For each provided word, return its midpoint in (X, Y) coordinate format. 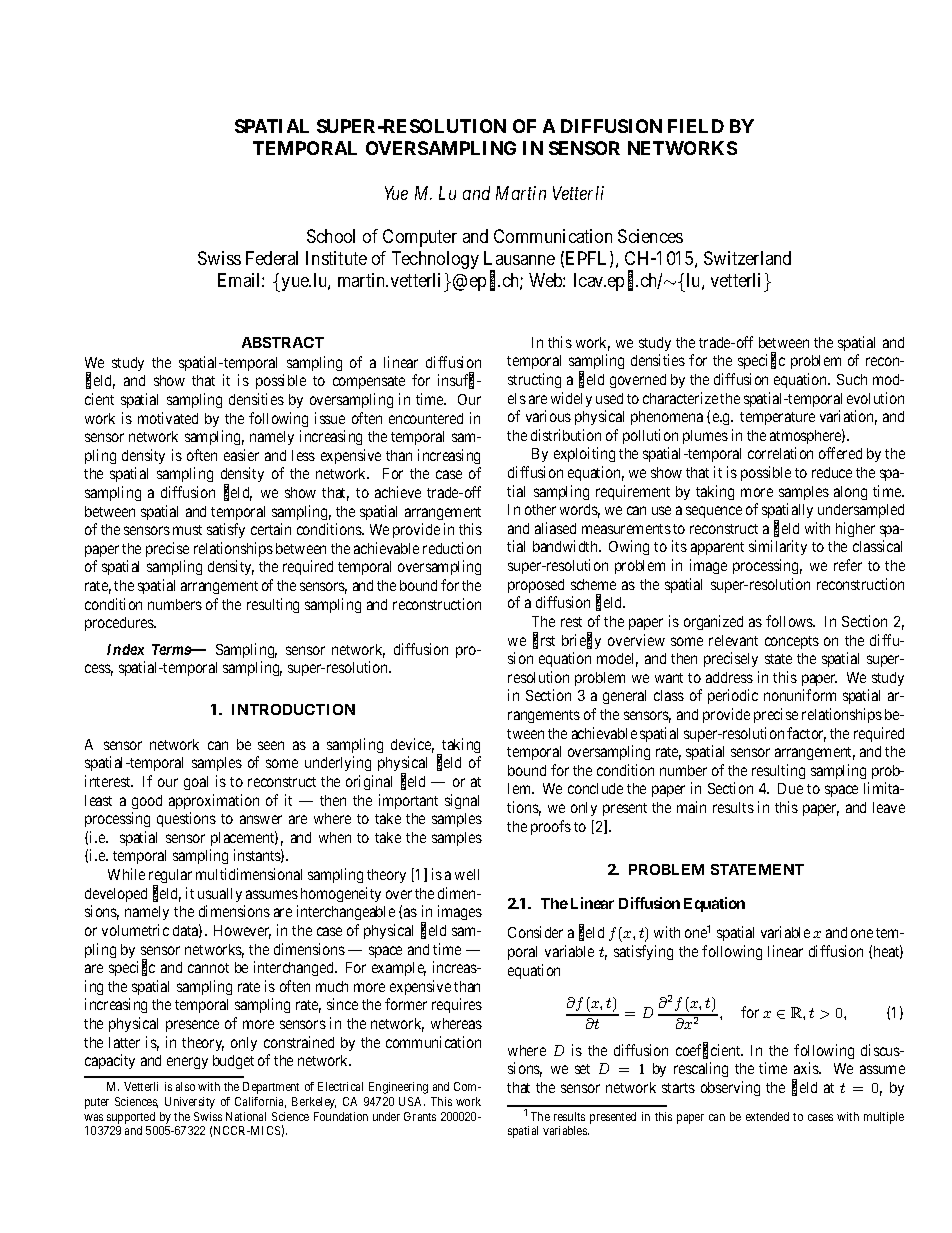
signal (462, 801)
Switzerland (747, 258)
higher (855, 529)
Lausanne (519, 258)
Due (790, 788)
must (187, 530)
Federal (272, 258)
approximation (214, 801)
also (185, 1086)
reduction (452, 548)
